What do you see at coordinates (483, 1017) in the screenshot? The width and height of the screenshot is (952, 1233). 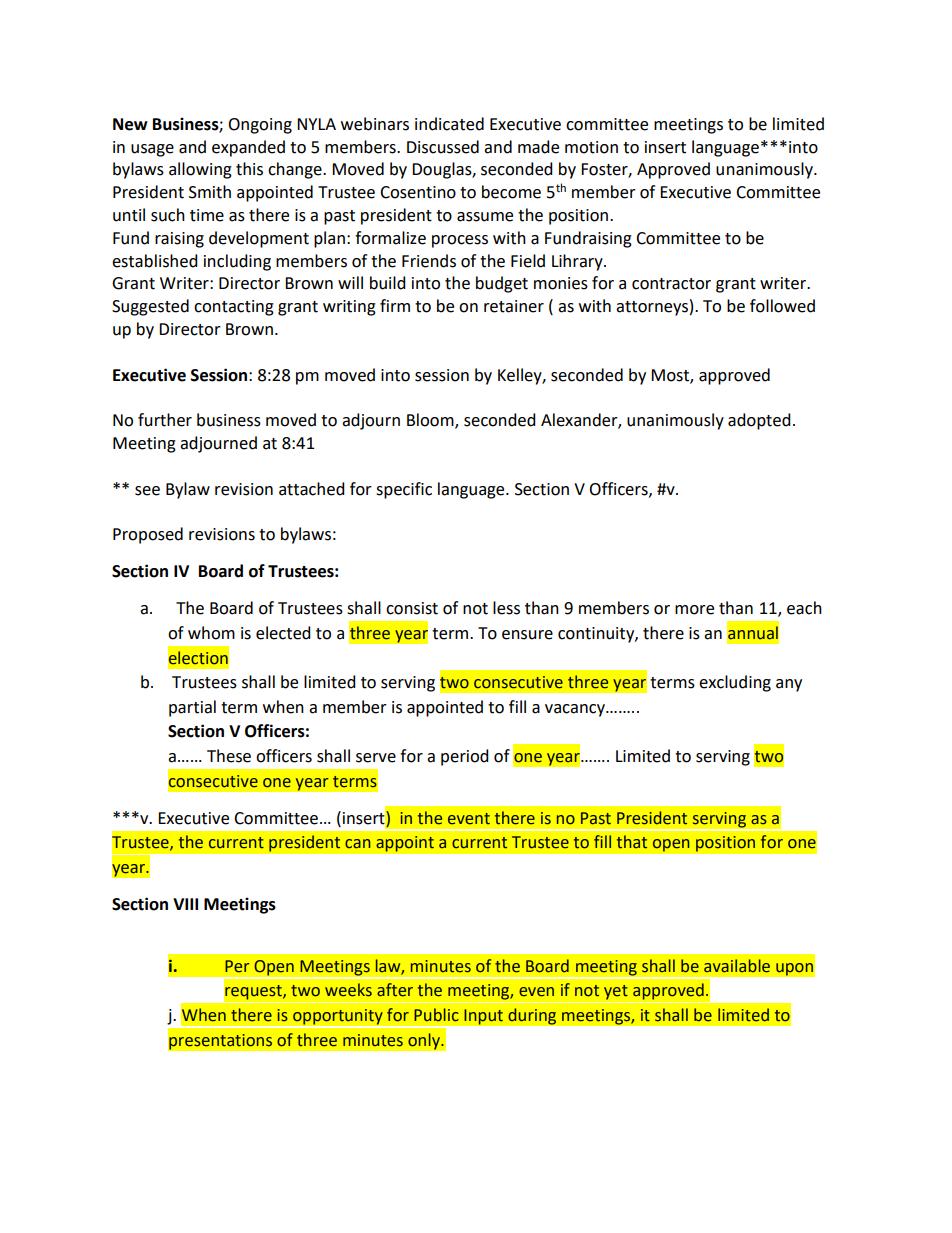 I see `Input` at bounding box center [483, 1017].
